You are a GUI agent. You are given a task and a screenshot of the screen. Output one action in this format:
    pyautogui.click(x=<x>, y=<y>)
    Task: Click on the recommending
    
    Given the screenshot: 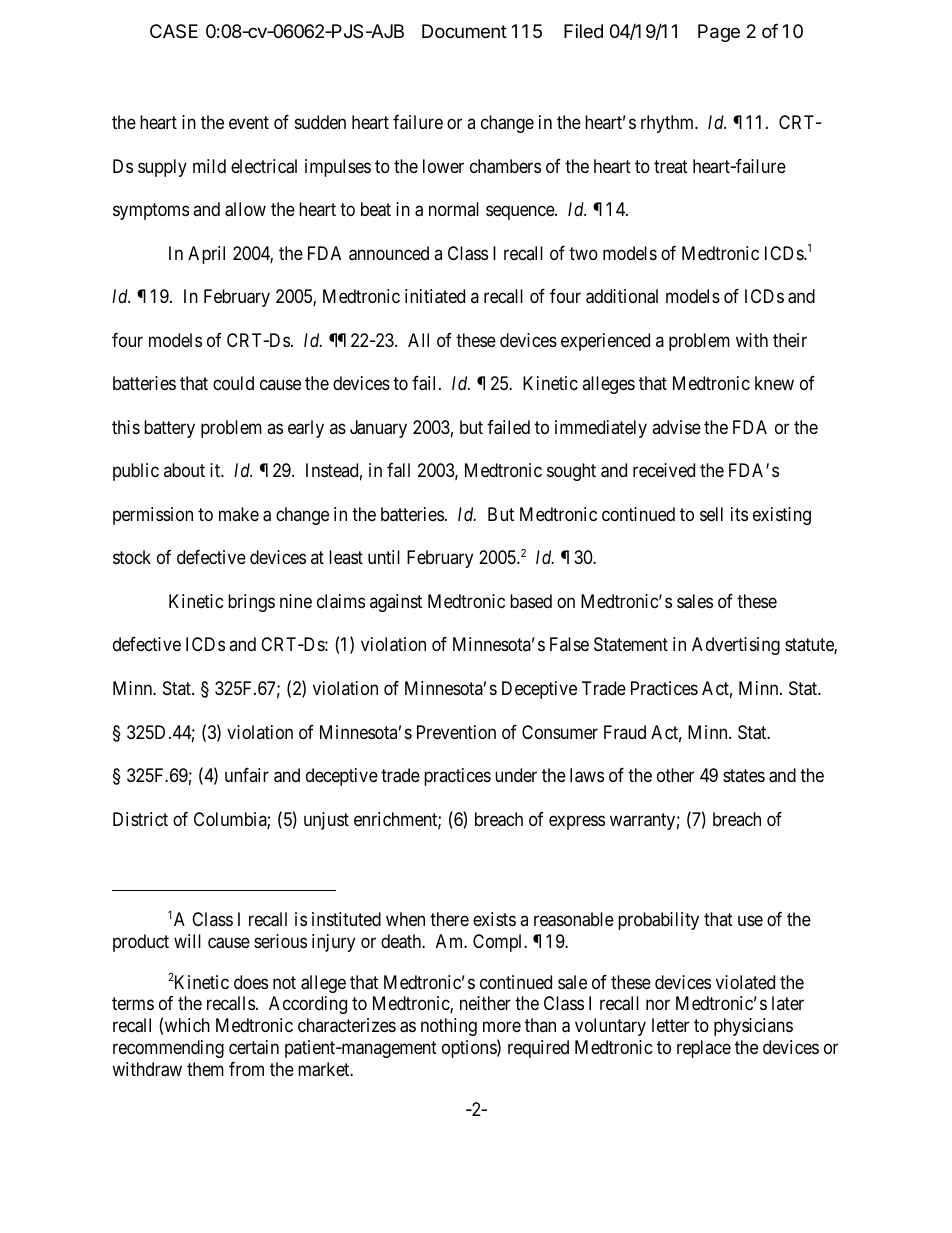 What is the action you would take?
    pyautogui.click(x=168, y=1049)
